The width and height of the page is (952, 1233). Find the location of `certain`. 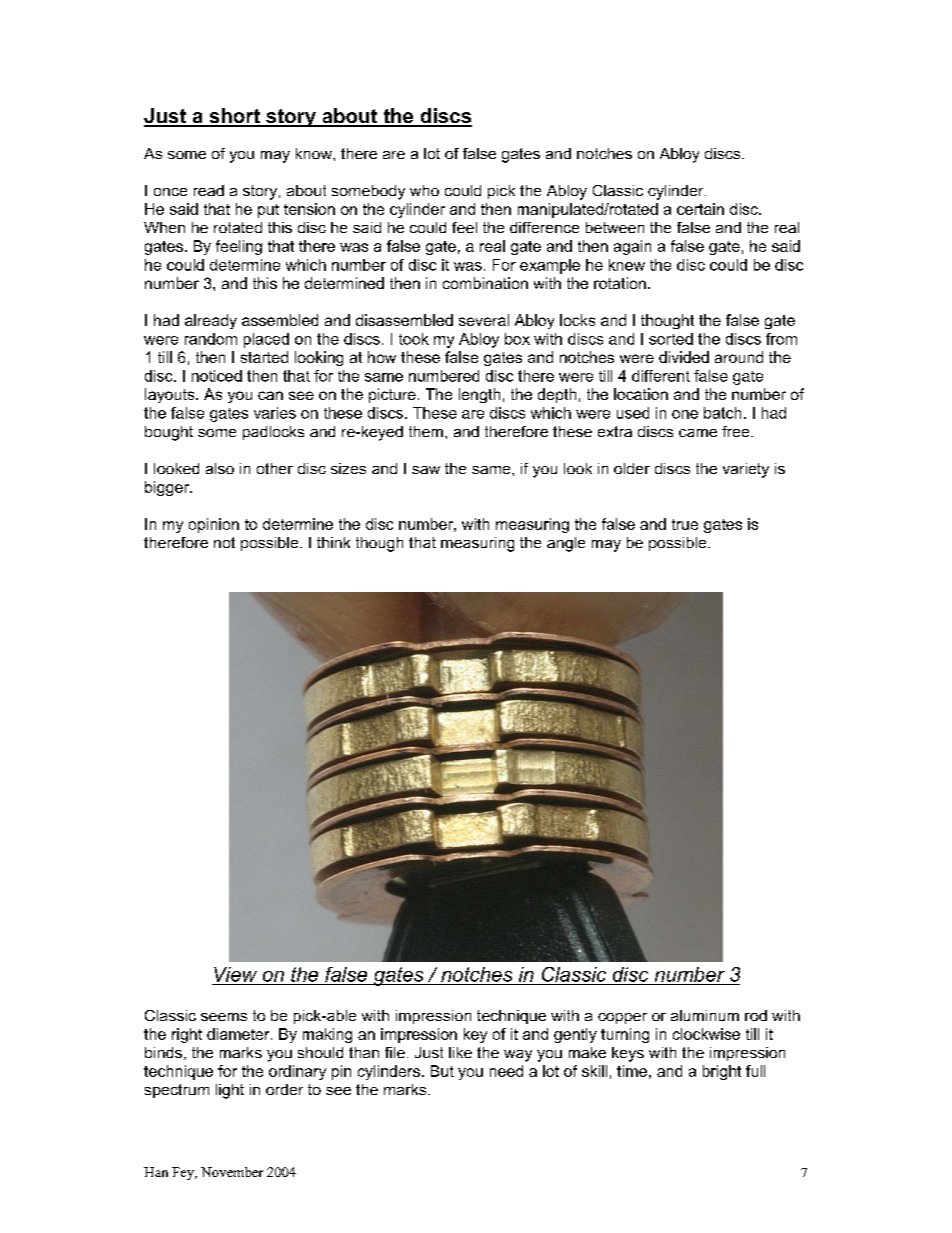

certain is located at coordinates (700, 209).
